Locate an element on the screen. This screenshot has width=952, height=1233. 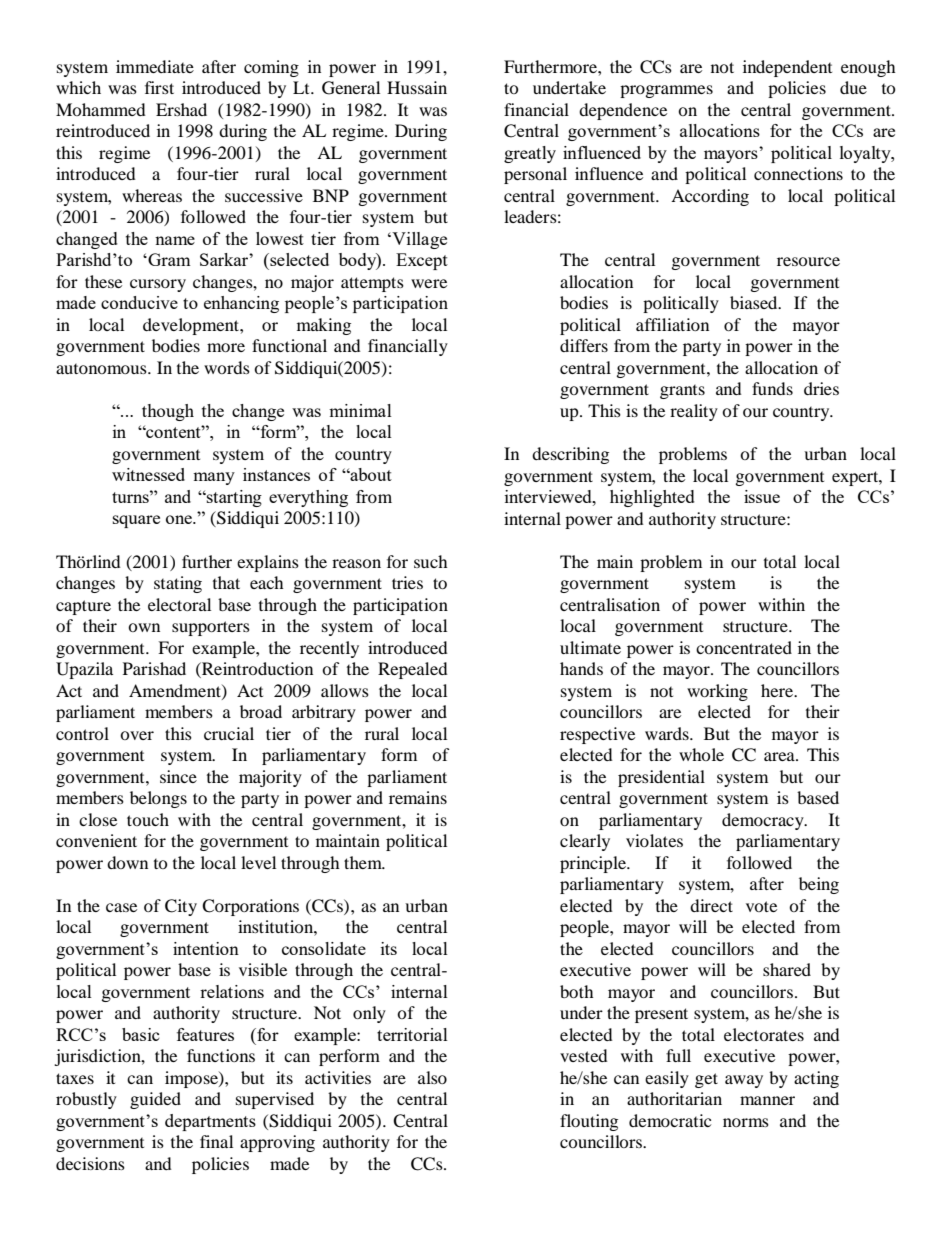
norms is located at coordinates (746, 1122).
